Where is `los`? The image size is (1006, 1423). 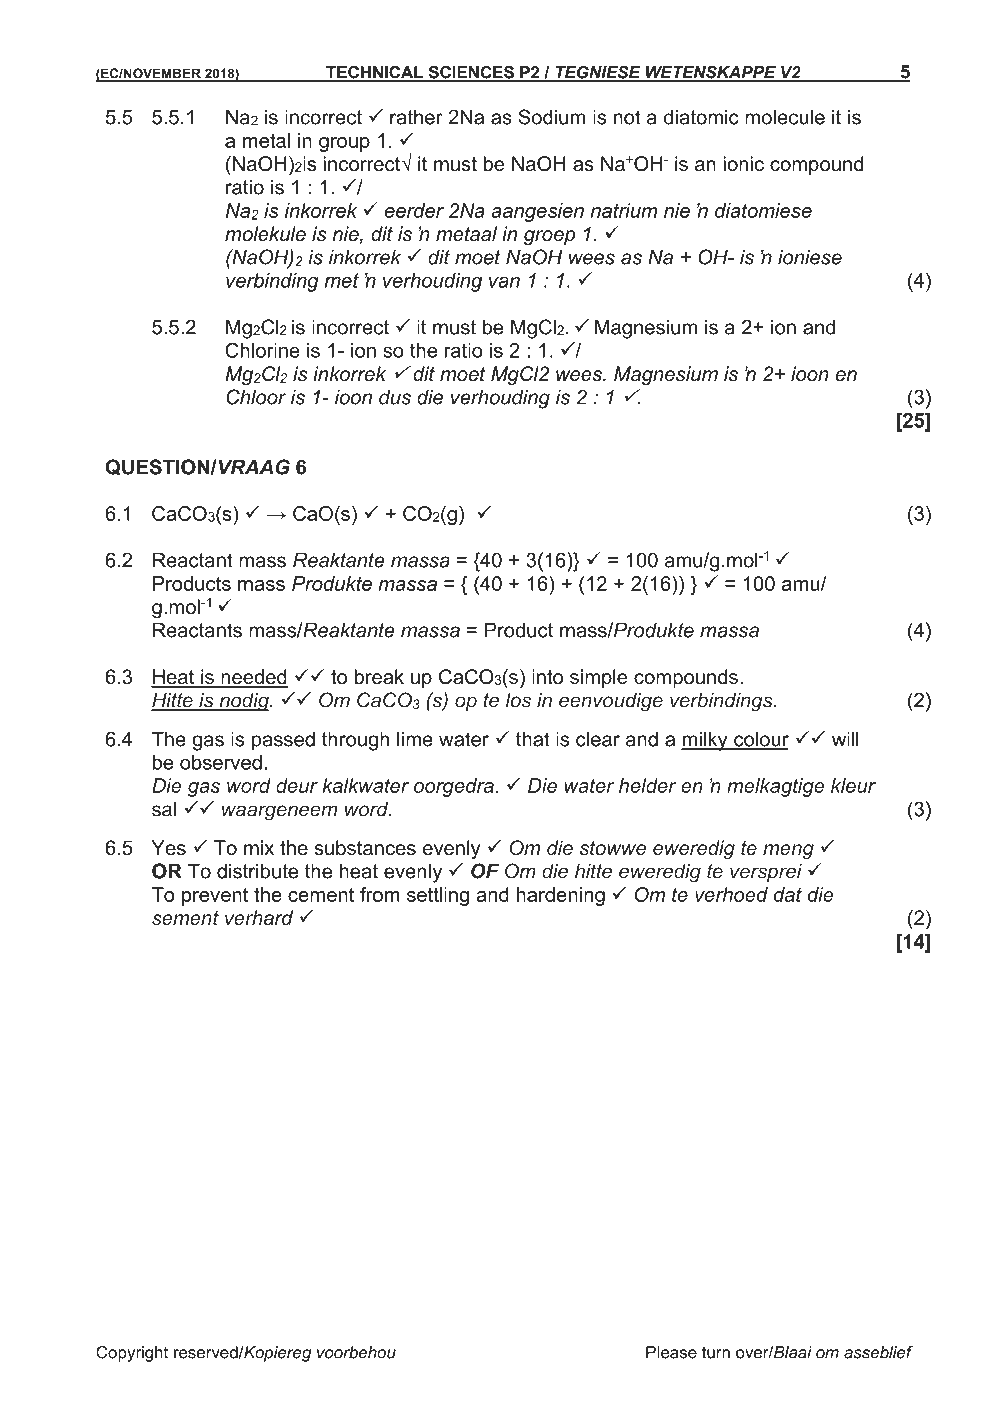
los is located at coordinates (518, 700).
